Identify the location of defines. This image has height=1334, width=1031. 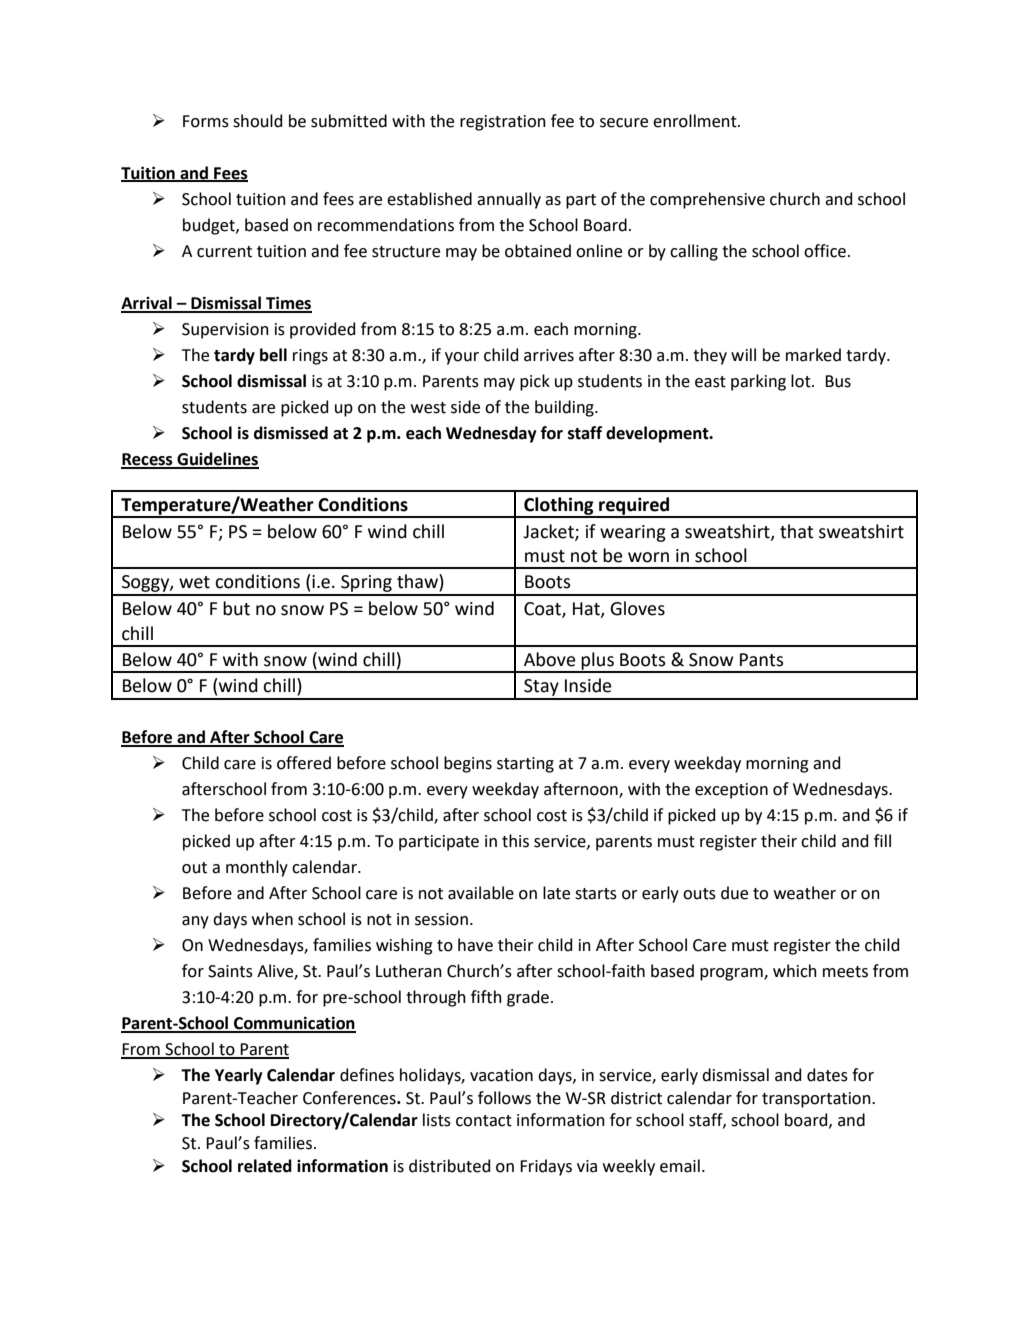
(367, 1075).
